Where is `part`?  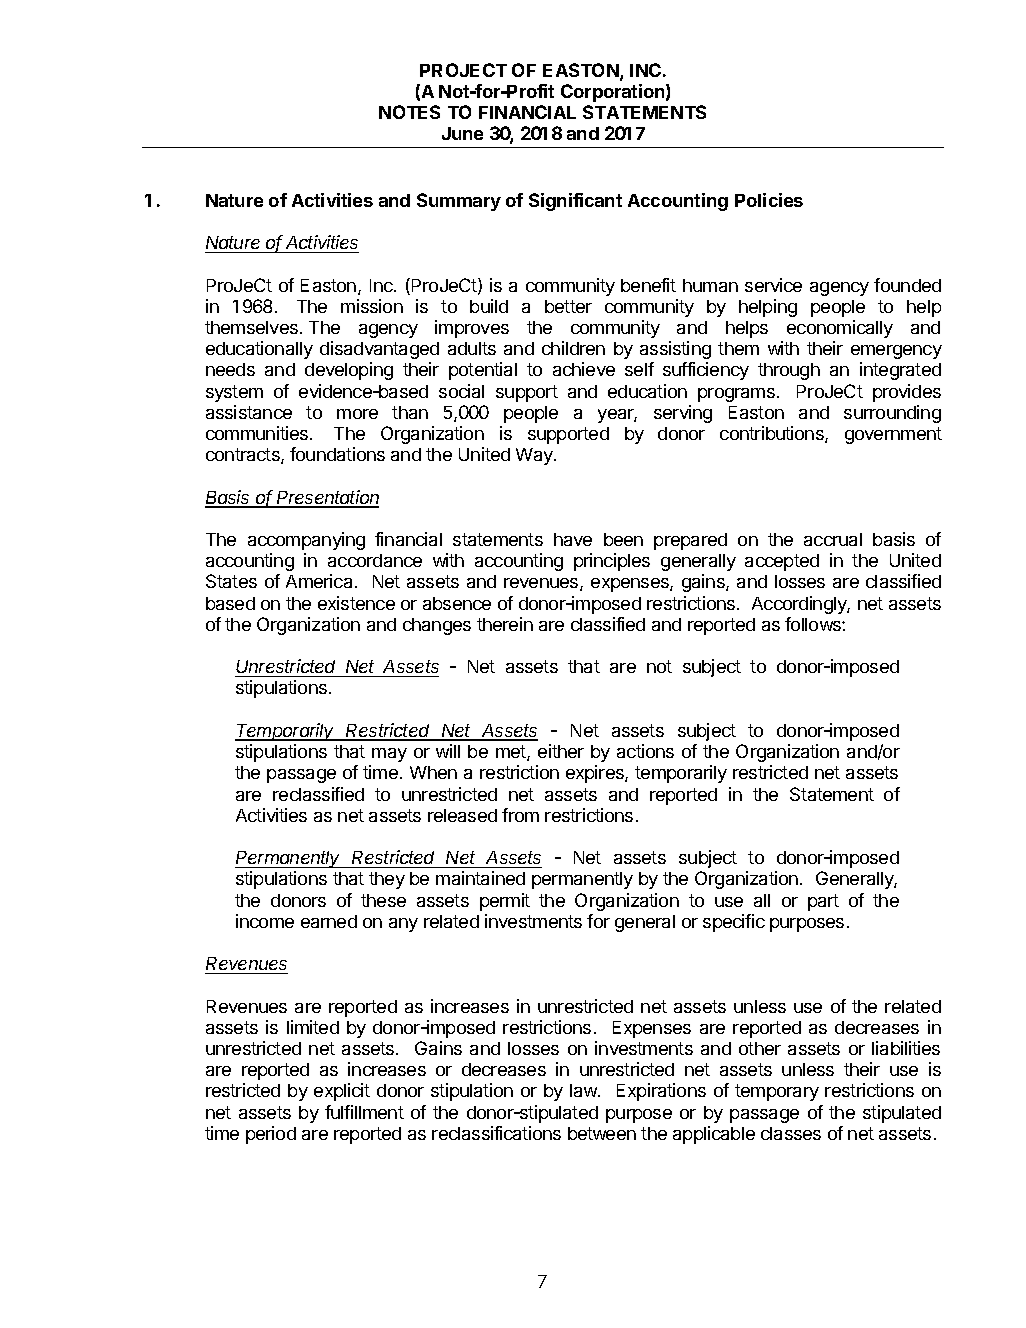
part is located at coordinates (823, 902).
